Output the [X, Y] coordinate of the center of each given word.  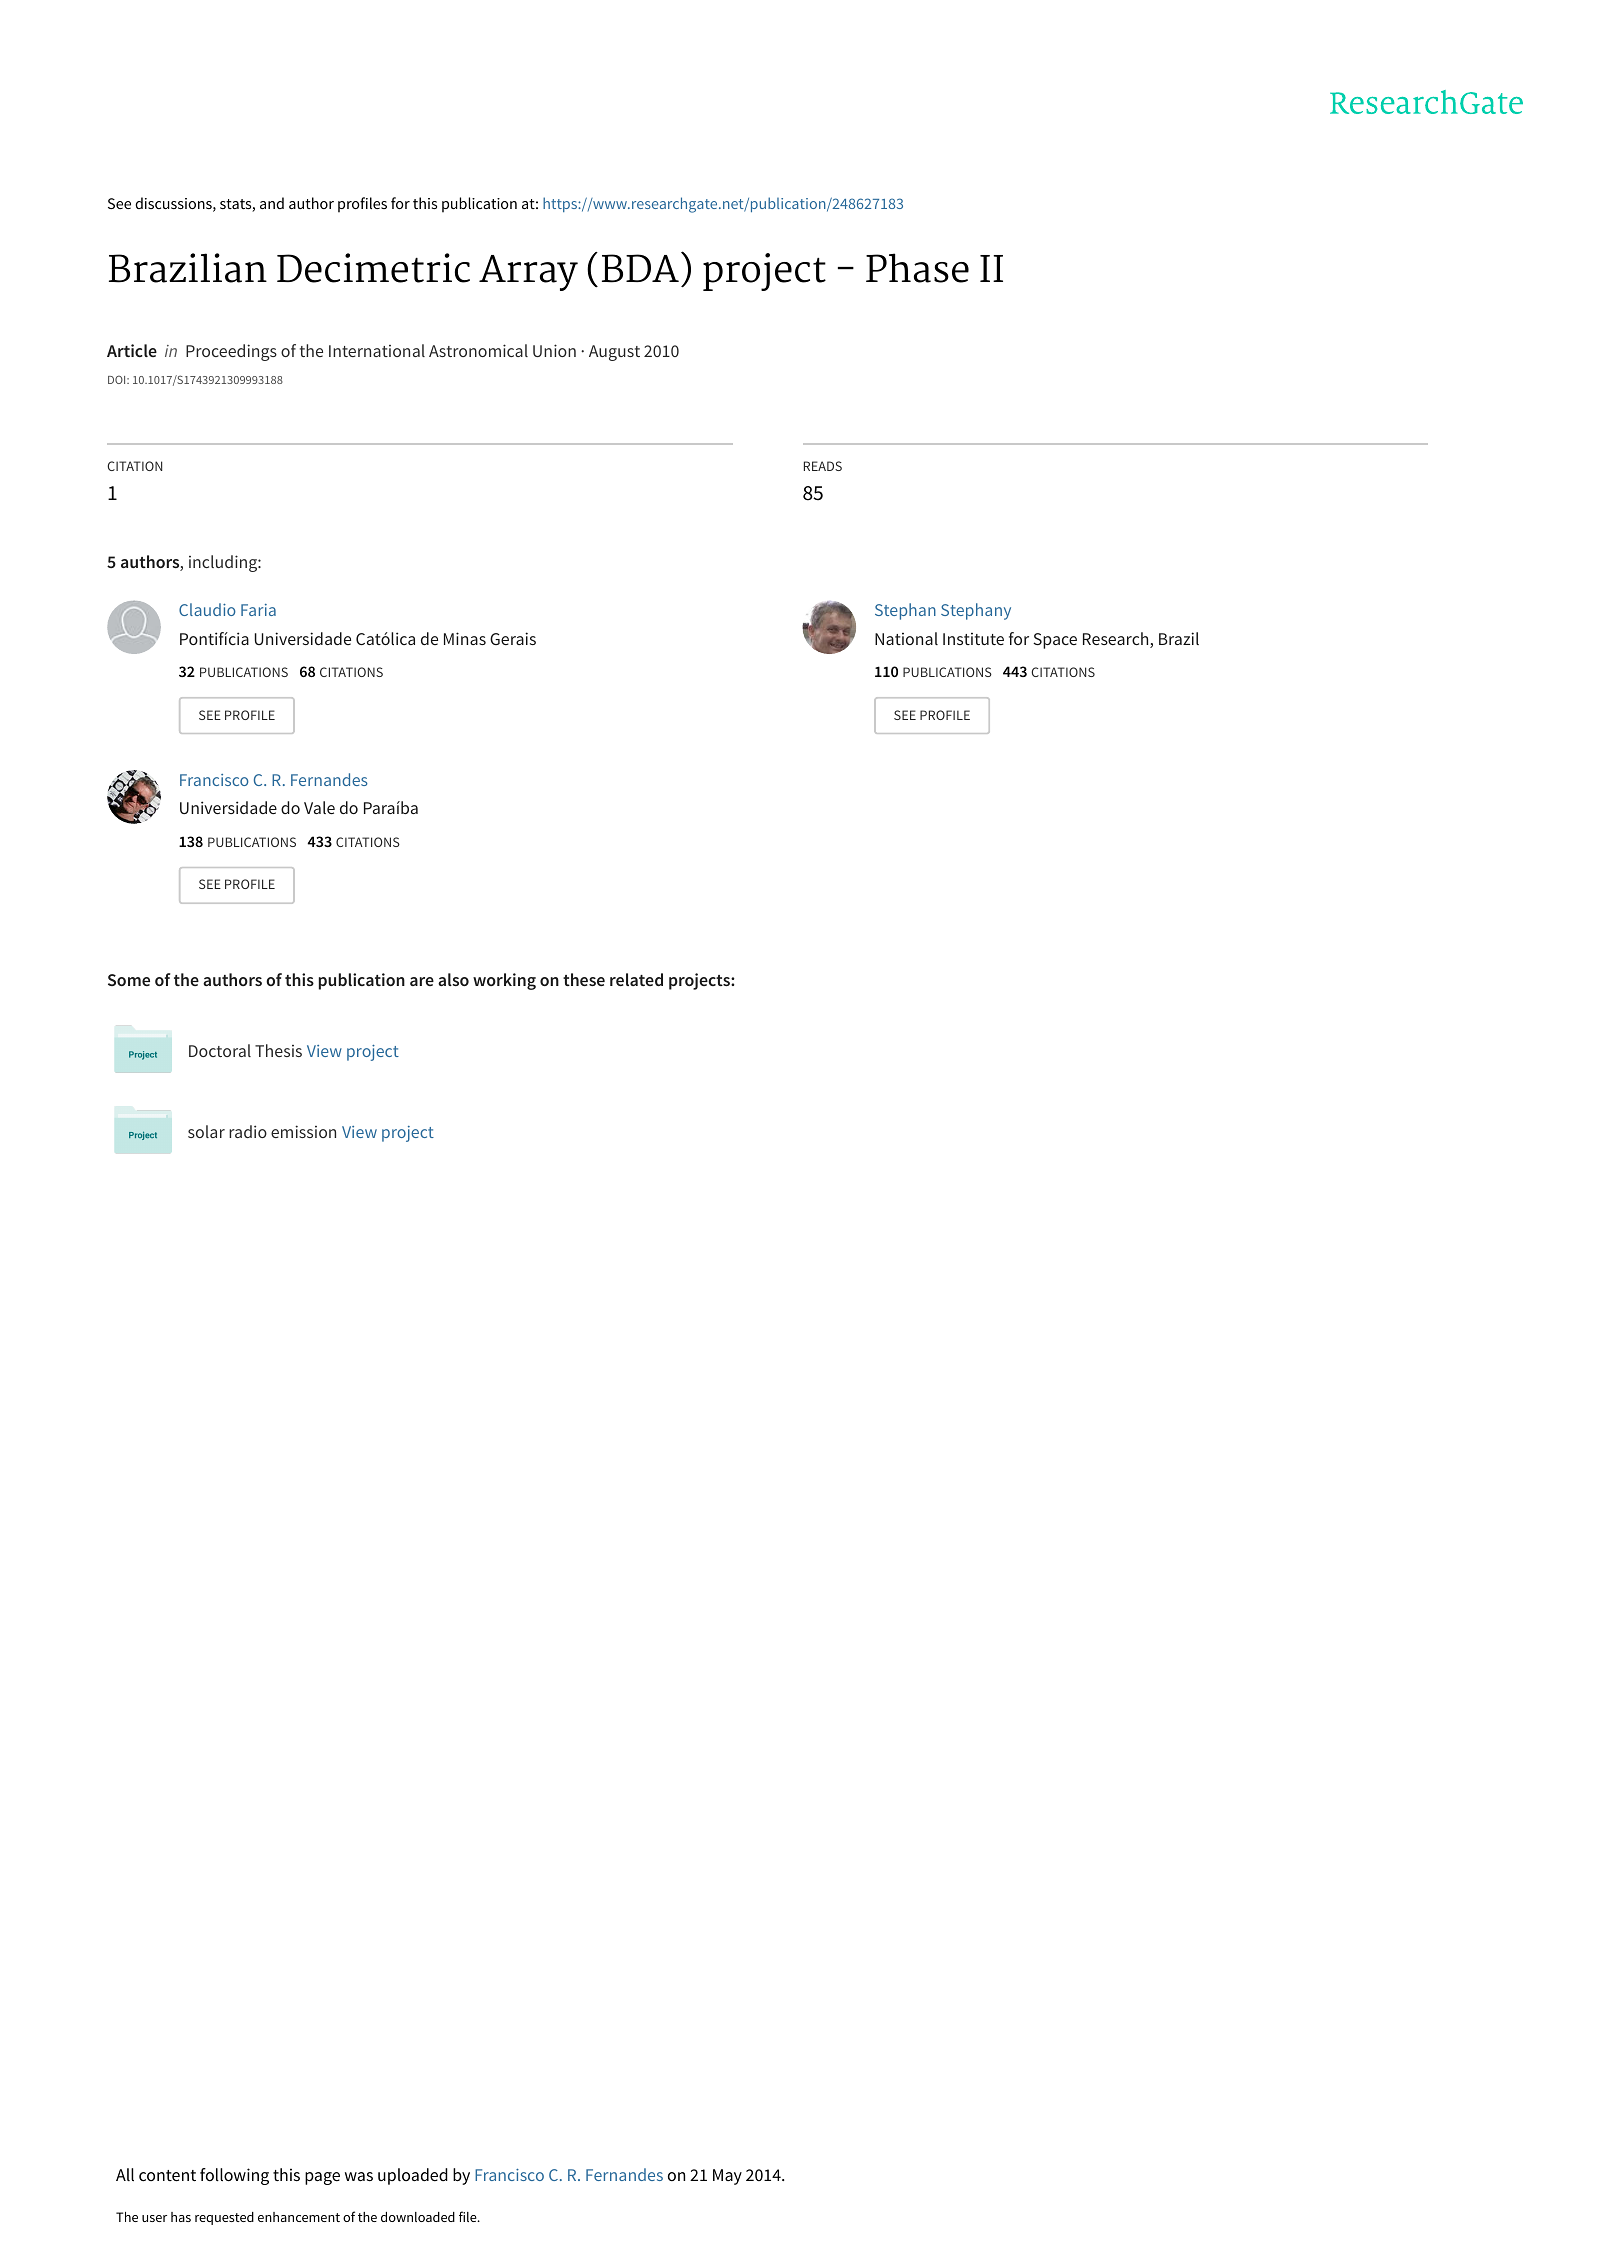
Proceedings [231, 352]
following [234, 2176]
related [636, 979]
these [584, 979]
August [614, 353]
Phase [917, 268]
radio [248, 1131]
